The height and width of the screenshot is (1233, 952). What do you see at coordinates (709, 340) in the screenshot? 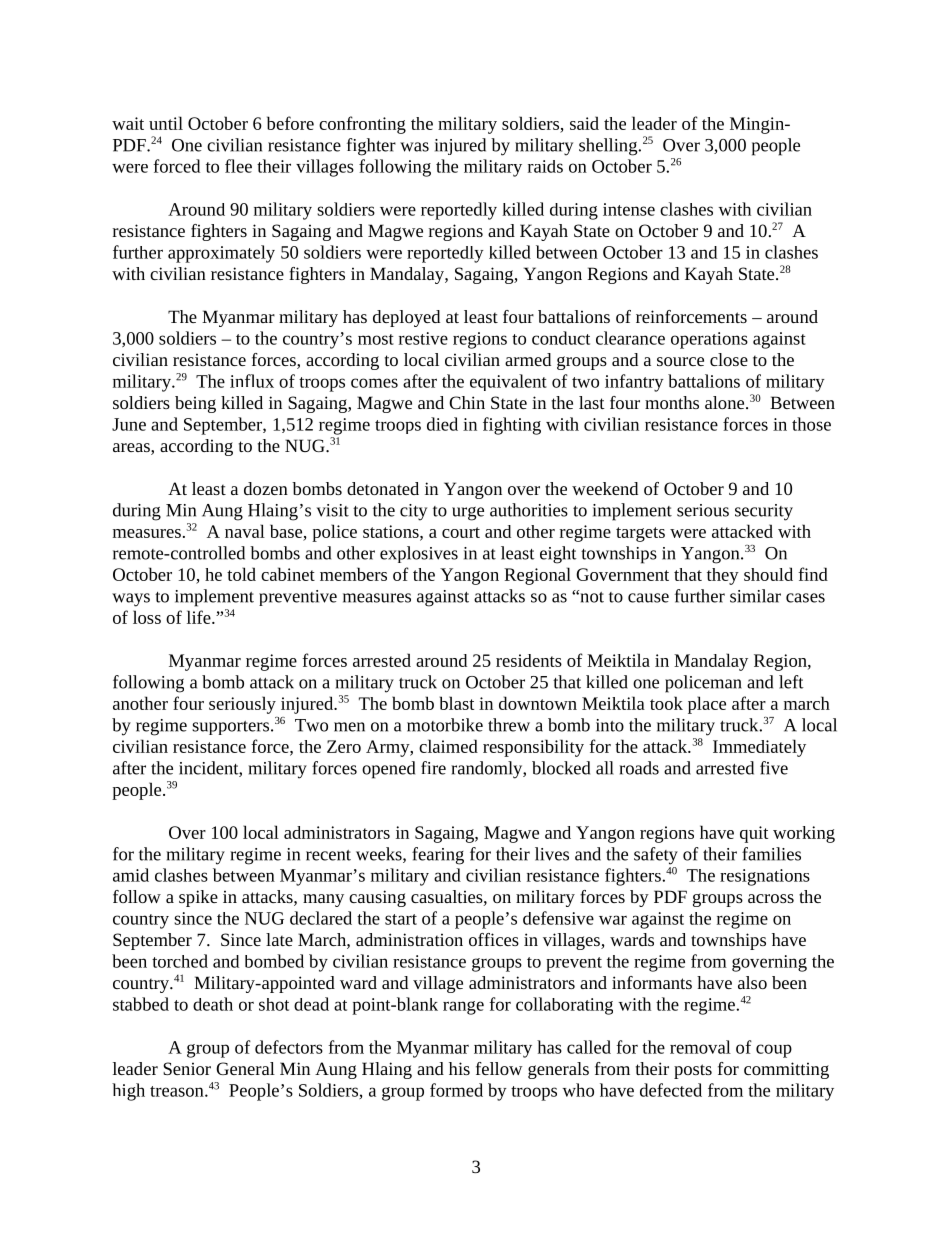
I see `operations` at bounding box center [709, 340].
